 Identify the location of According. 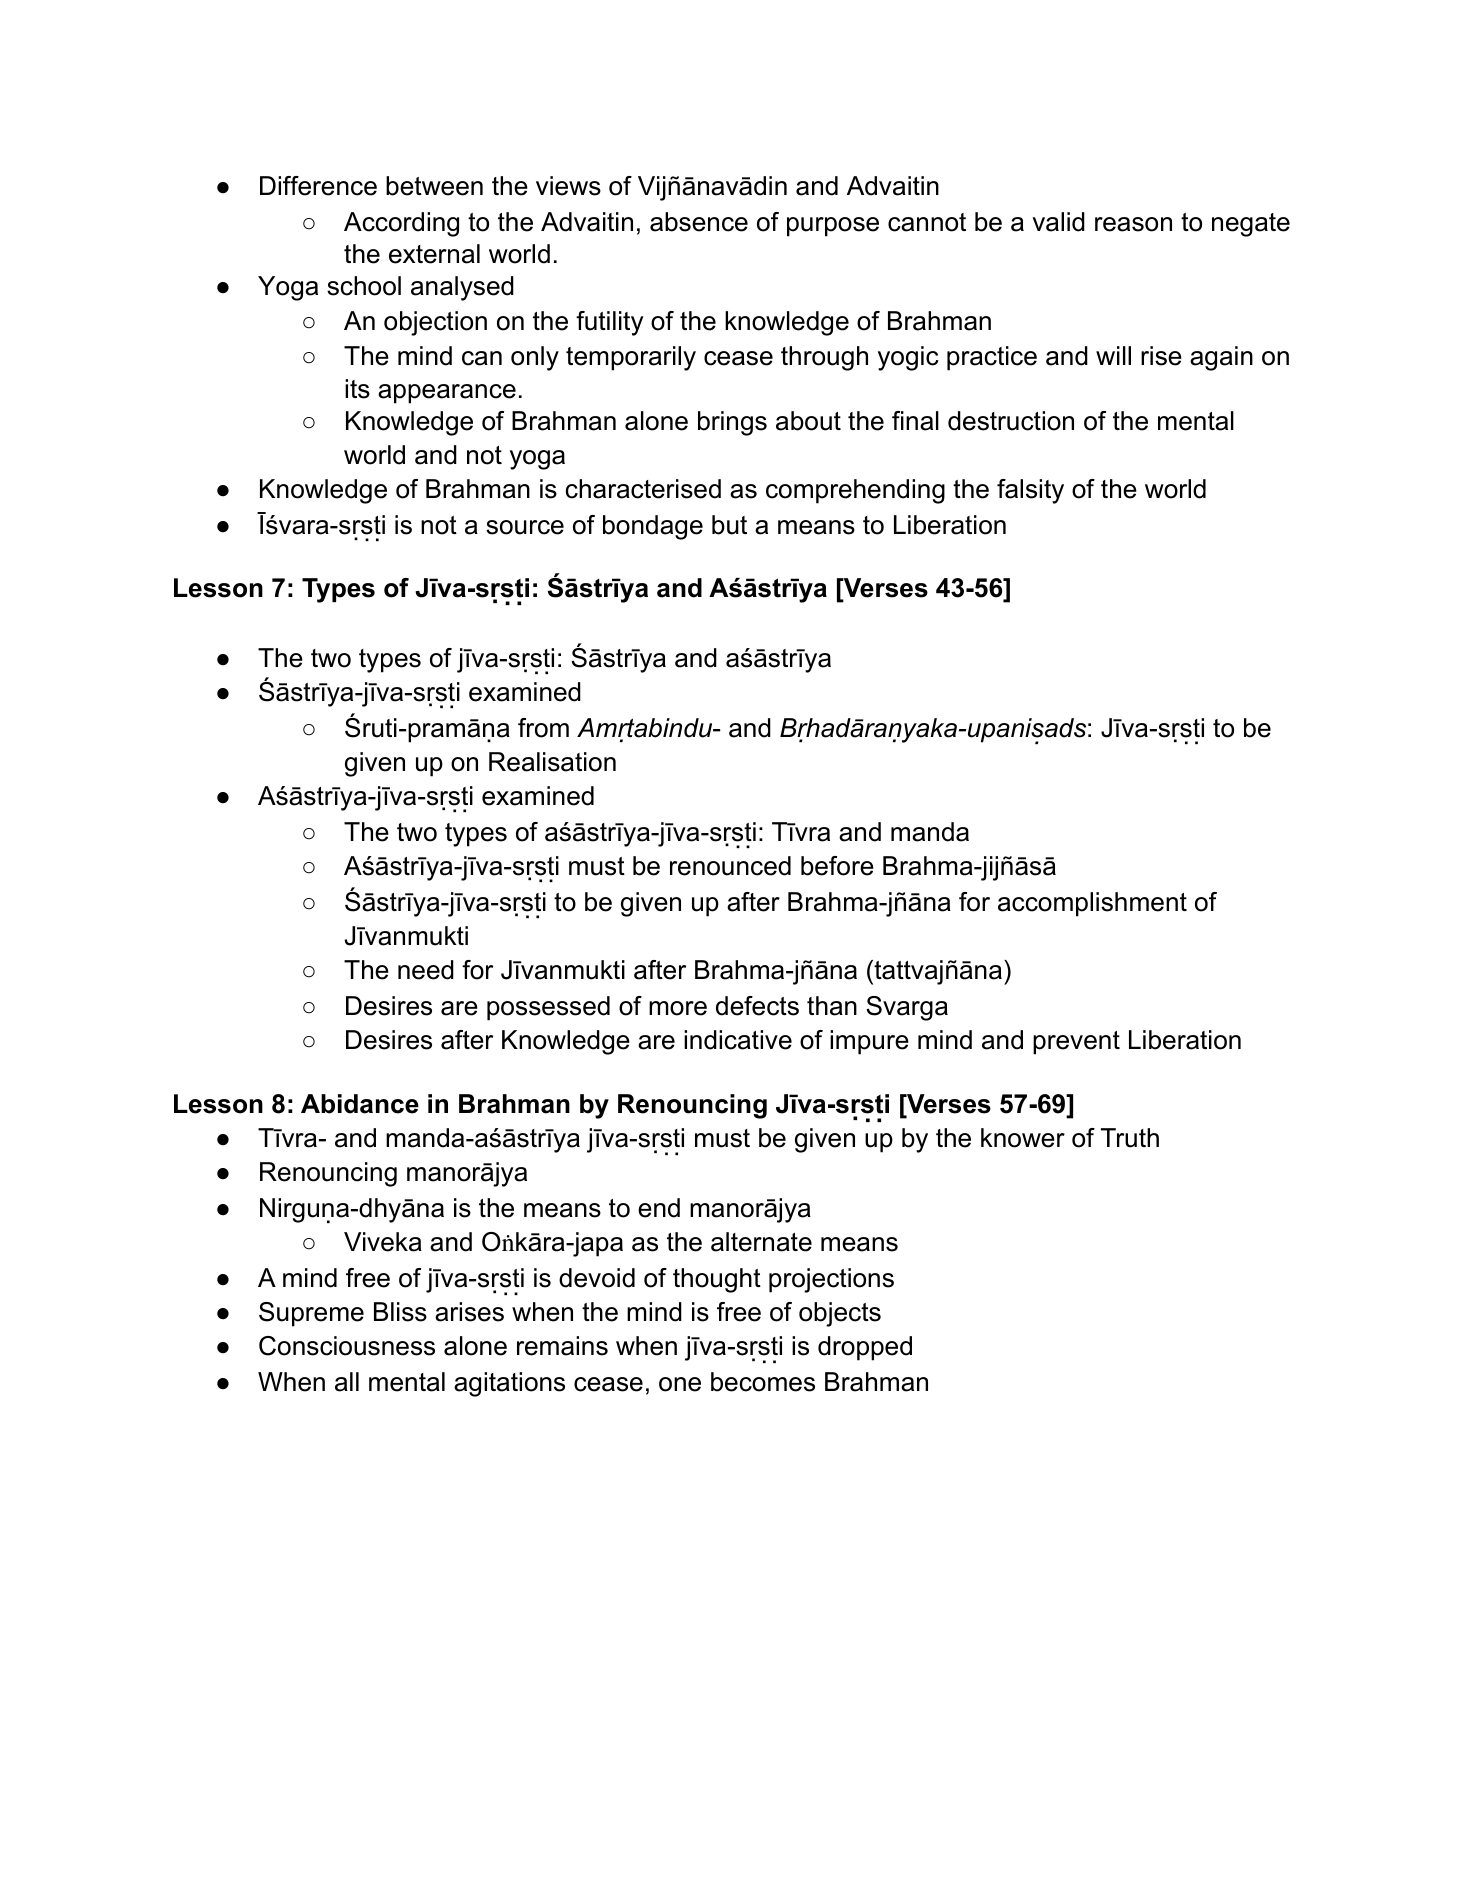
(401, 224).
